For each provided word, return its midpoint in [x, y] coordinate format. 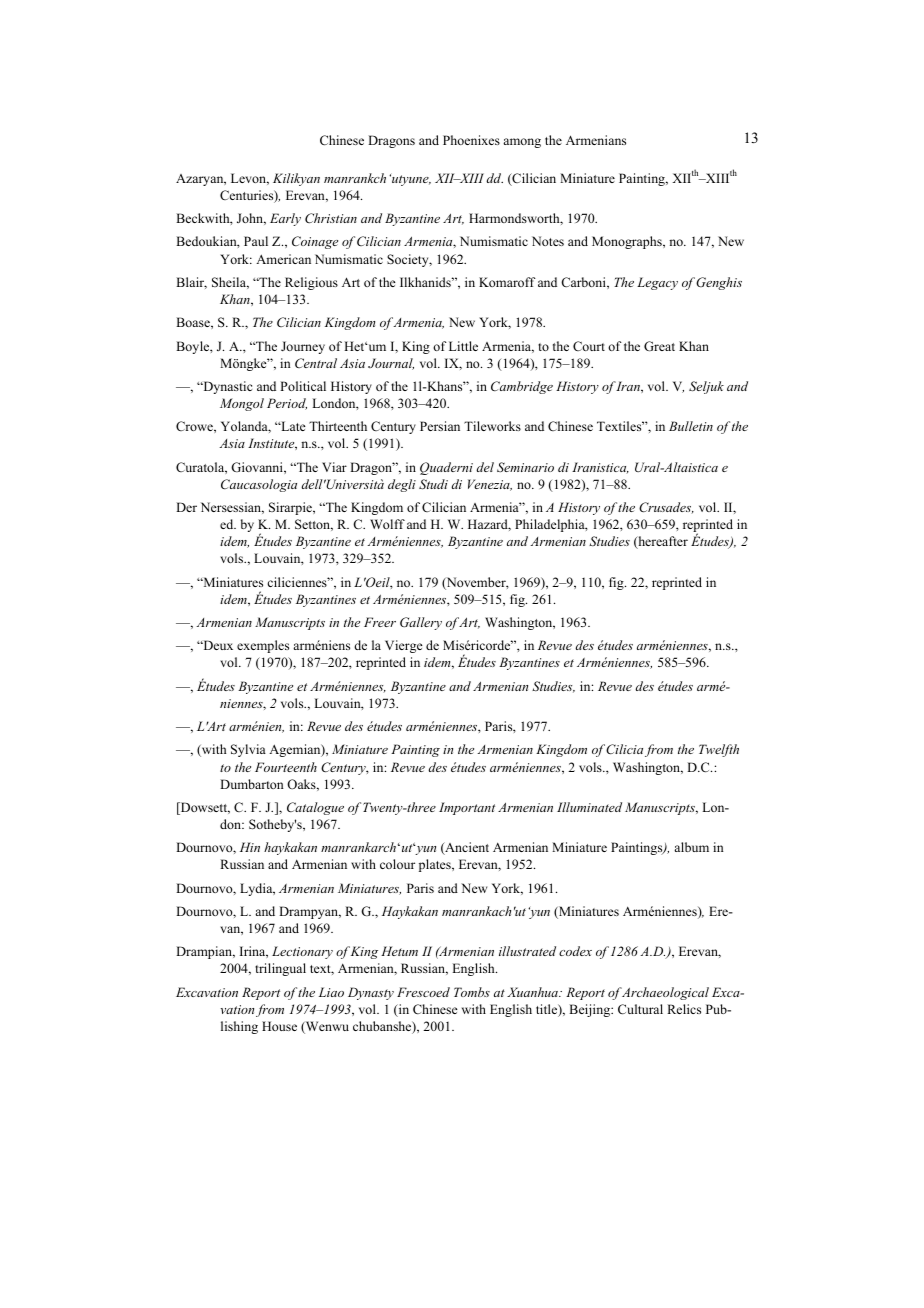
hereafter [662, 542]
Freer [380, 622]
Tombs [472, 992]
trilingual [280, 969]
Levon [250, 179]
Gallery [421, 623]
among [522, 143]
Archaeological [665, 993]
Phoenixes [471, 140]
